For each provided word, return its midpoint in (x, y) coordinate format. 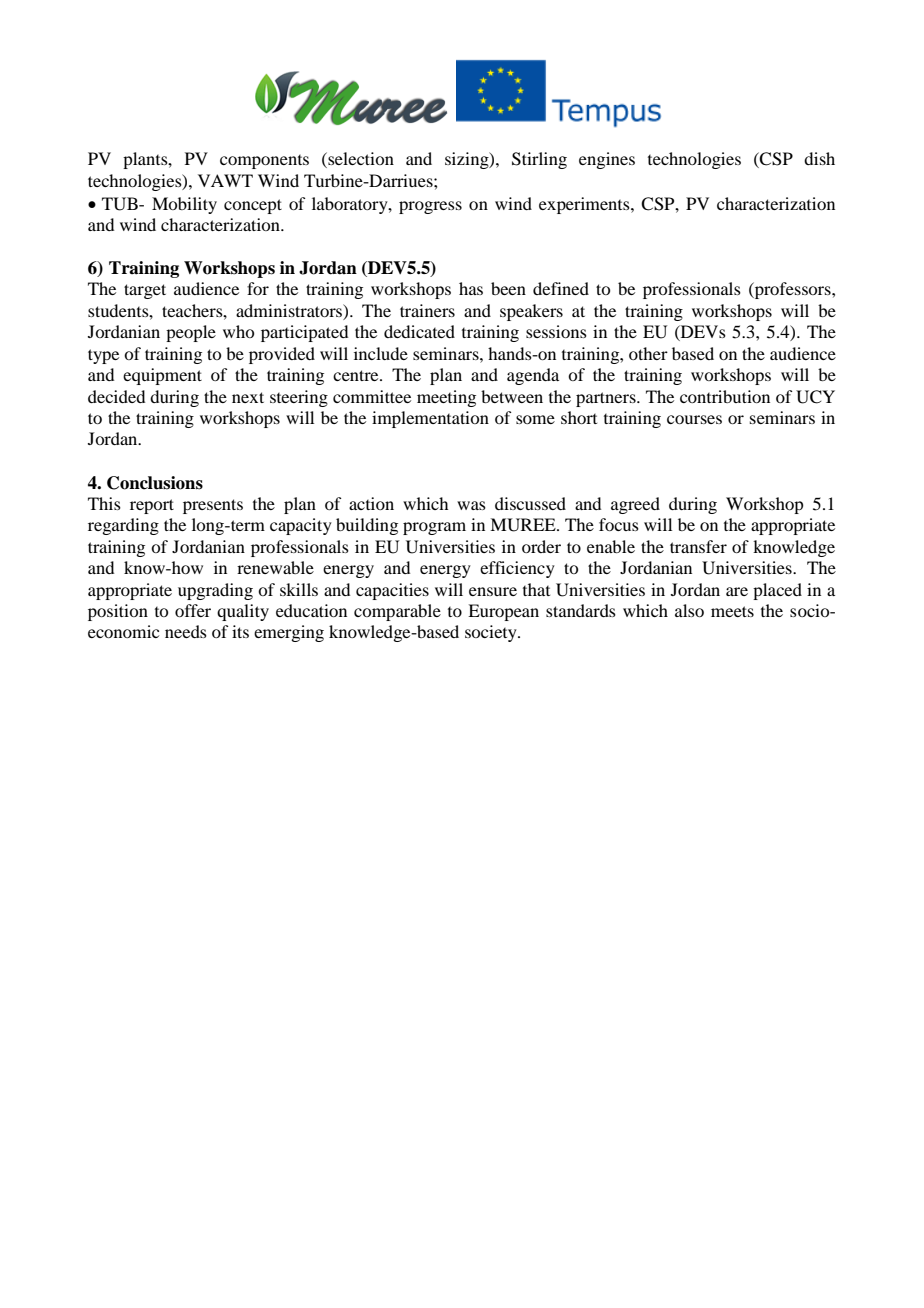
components (264, 162)
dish (819, 158)
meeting (446, 398)
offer (193, 610)
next (248, 397)
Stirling (539, 160)
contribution (725, 396)
